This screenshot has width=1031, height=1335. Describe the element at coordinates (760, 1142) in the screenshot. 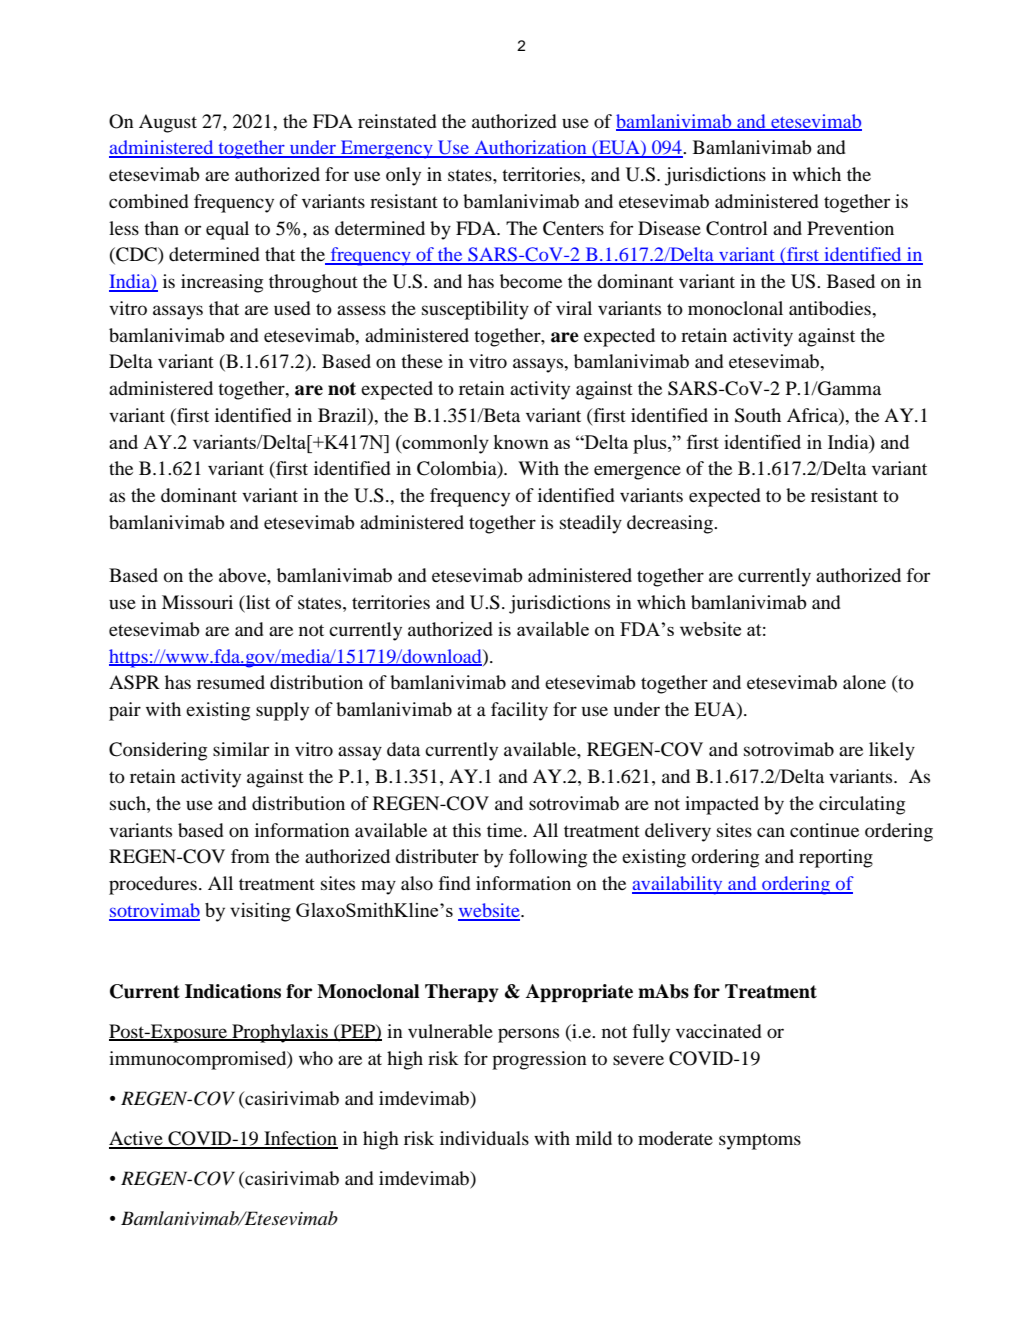

I see `symptoms` at that location.
